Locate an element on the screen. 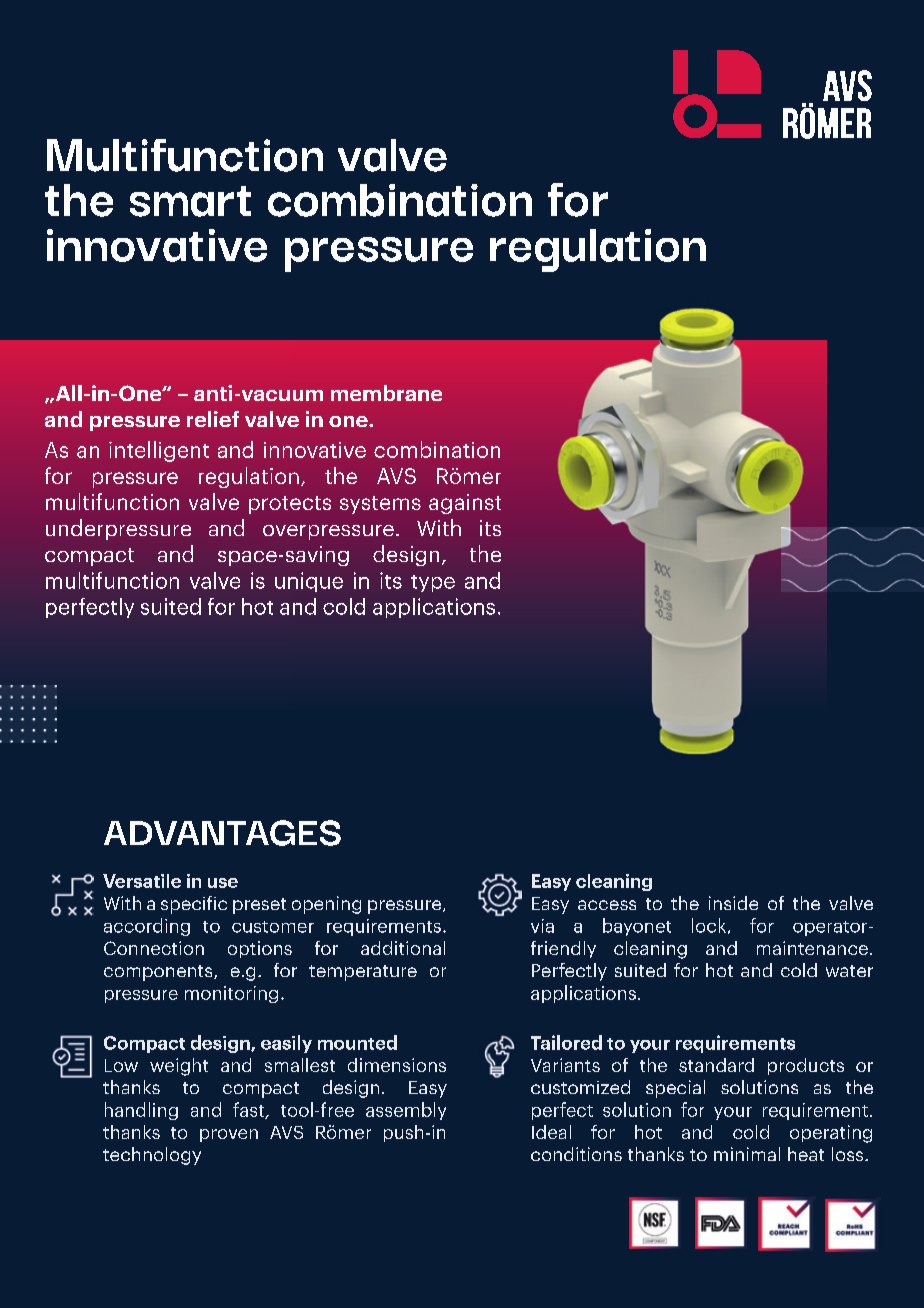  smart is located at coordinates (190, 201).
